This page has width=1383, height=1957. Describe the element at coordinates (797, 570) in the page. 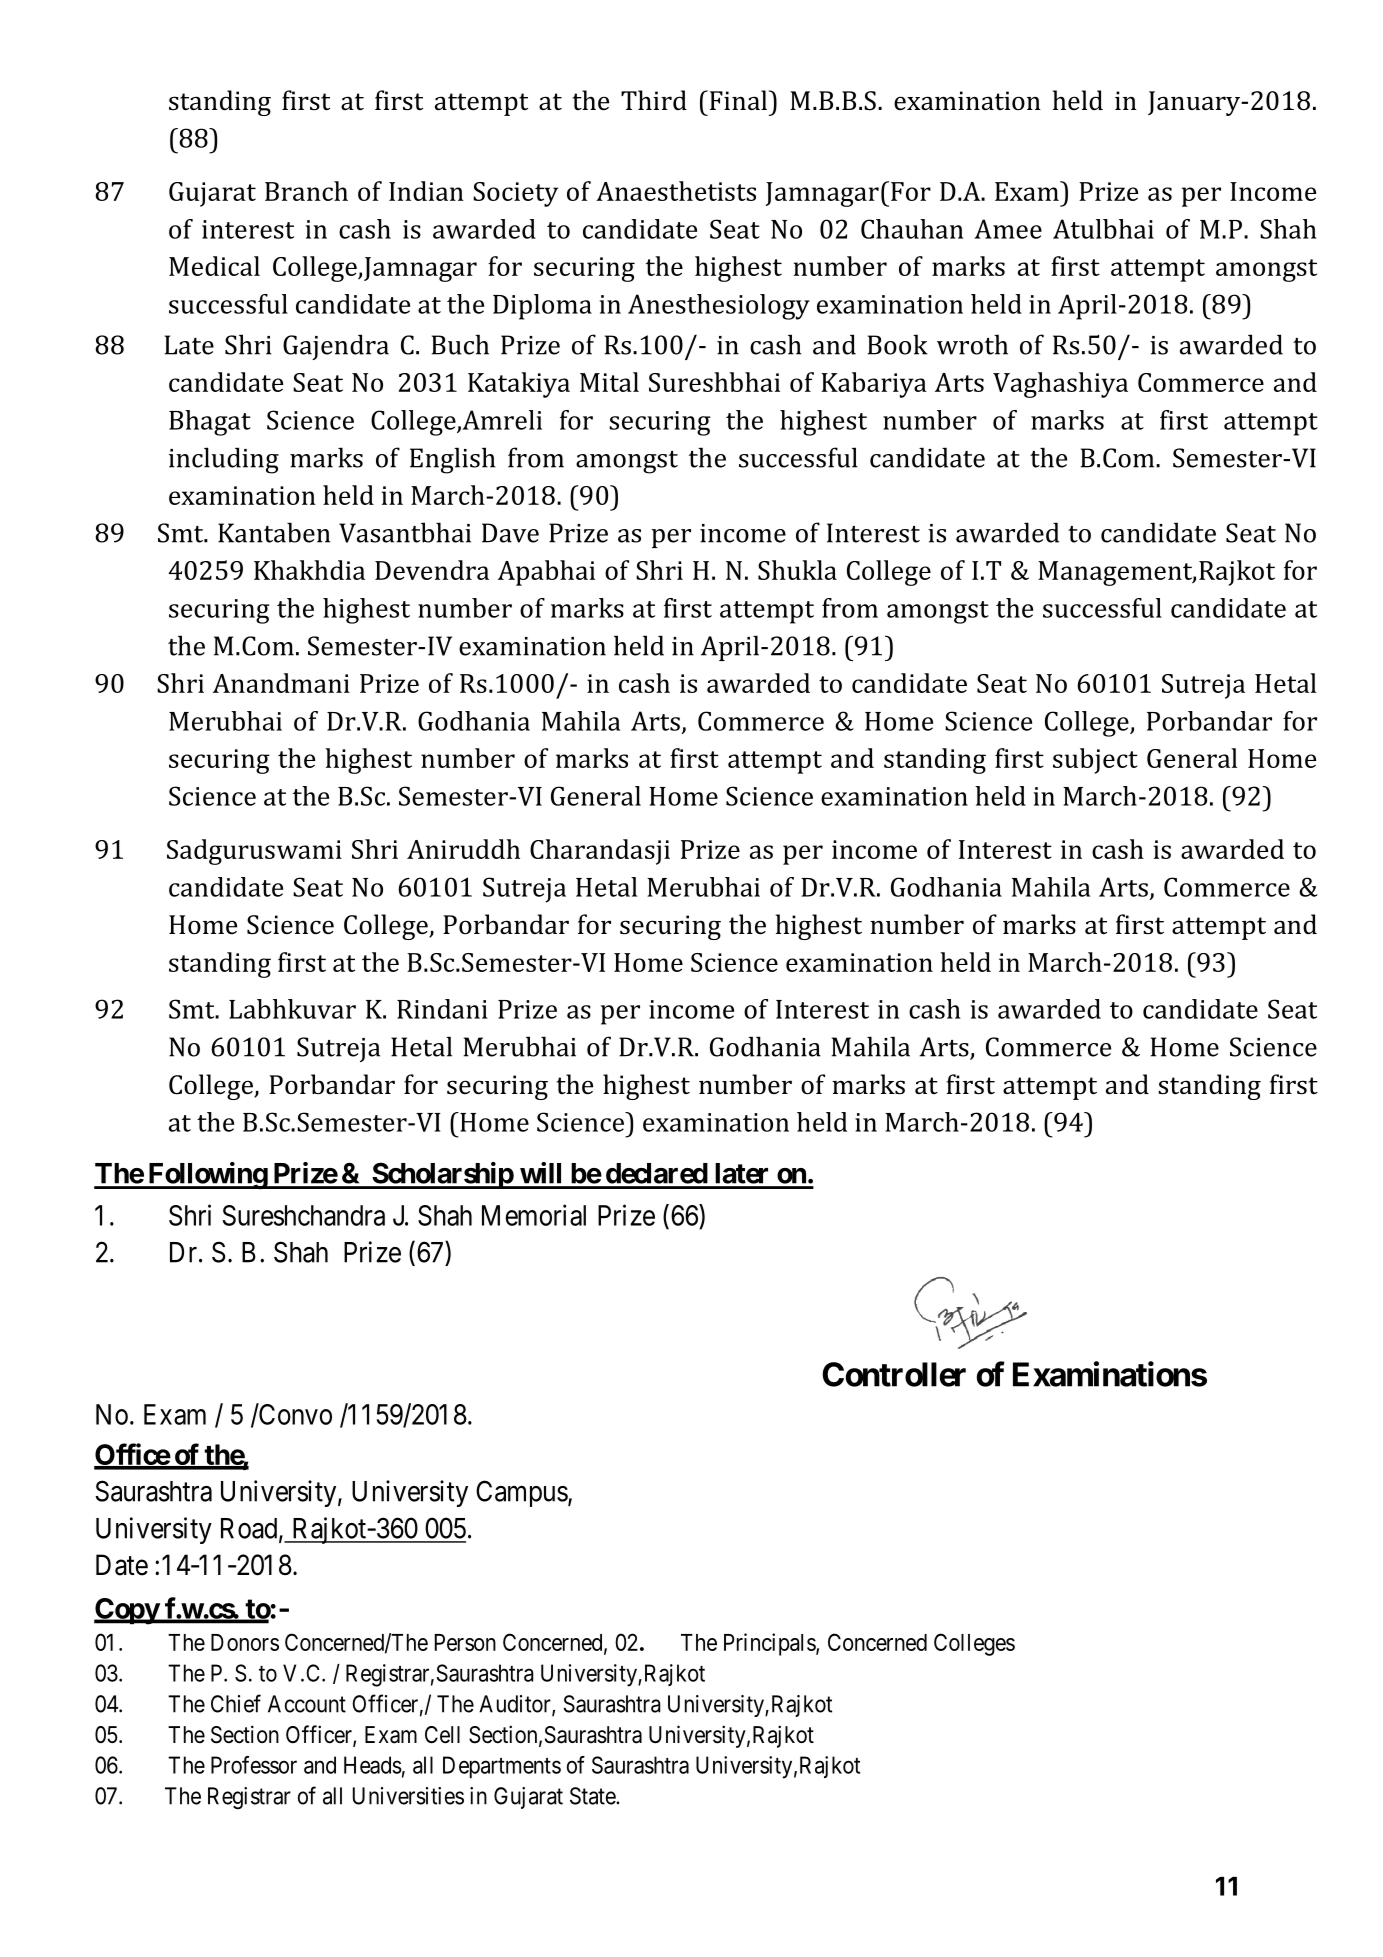

I see `Shukla` at that location.
